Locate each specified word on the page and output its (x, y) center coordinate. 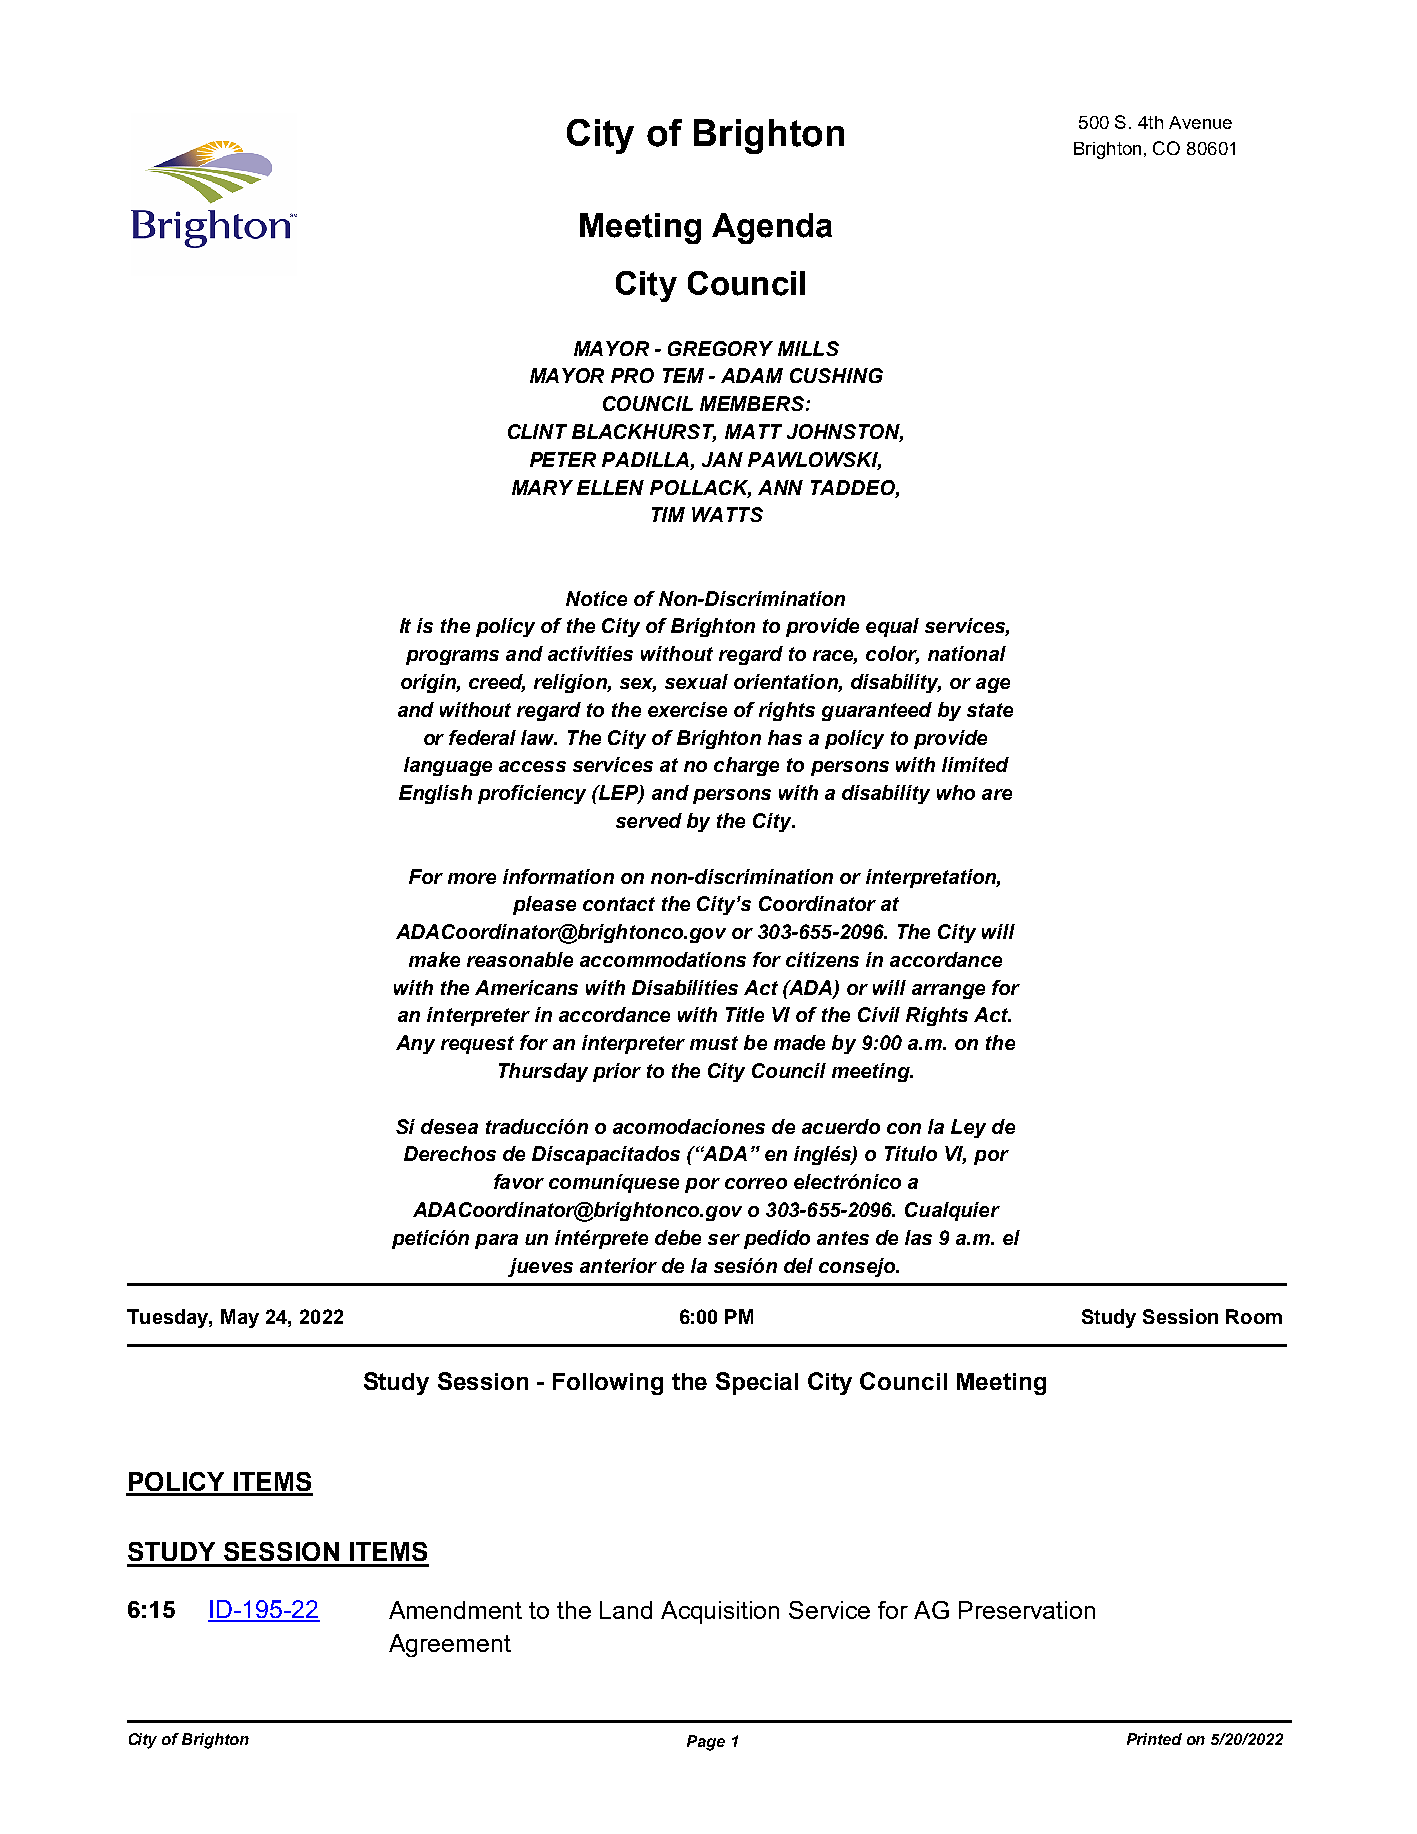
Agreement (450, 1645)
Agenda (772, 228)
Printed (1154, 1739)
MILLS (808, 348)
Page (706, 1743)
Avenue (1200, 122)
